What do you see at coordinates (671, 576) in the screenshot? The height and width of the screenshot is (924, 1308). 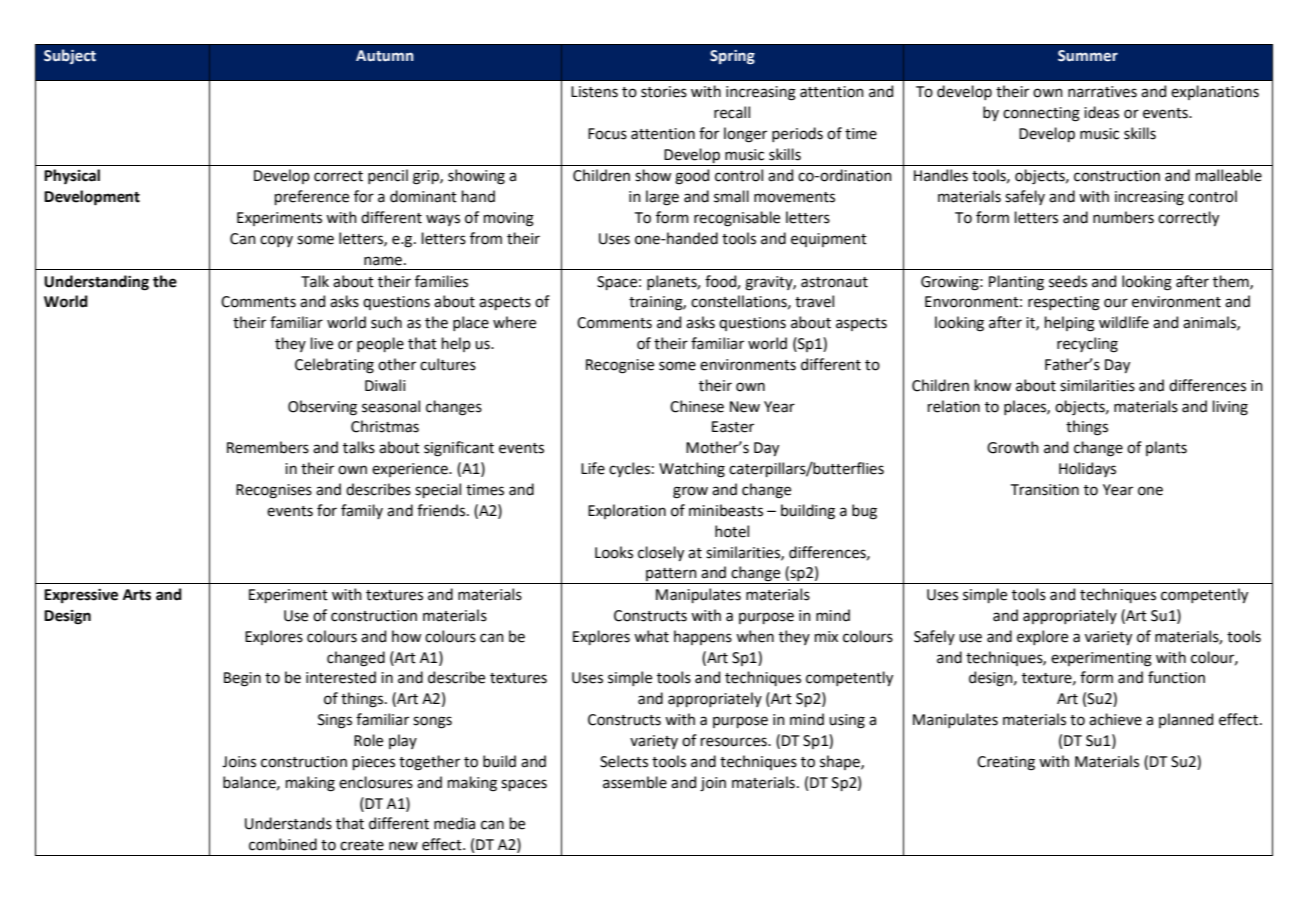 I see `pattern` at bounding box center [671, 576].
